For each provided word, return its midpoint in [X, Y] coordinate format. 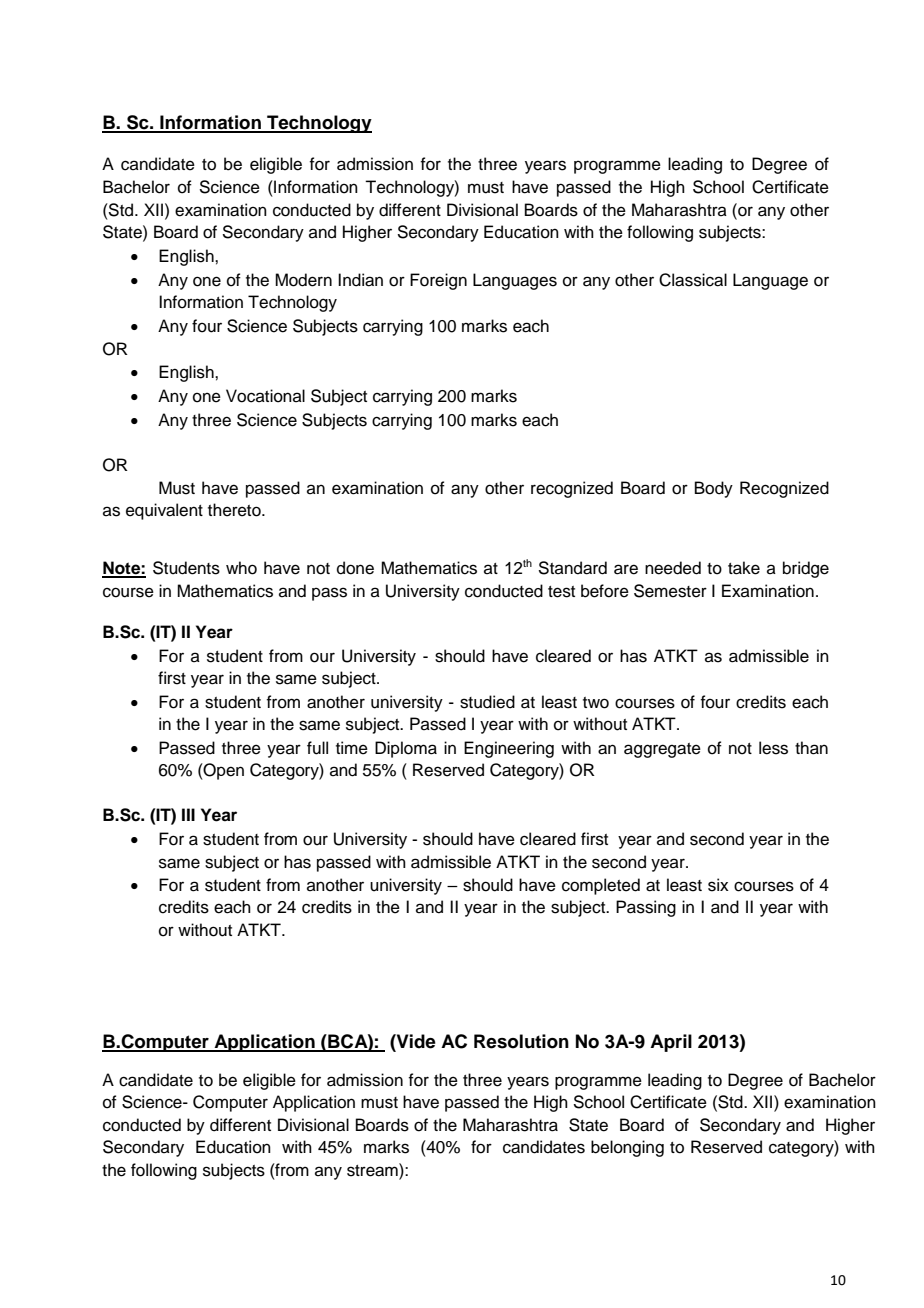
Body [714, 489]
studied [487, 702]
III [188, 814]
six [718, 885]
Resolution [521, 1041]
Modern [303, 280]
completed [601, 886]
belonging [627, 1148]
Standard [572, 568]
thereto [235, 510]
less [773, 748]
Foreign [438, 281]
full [317, 748]
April [671, 1043]
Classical [693, 280]
